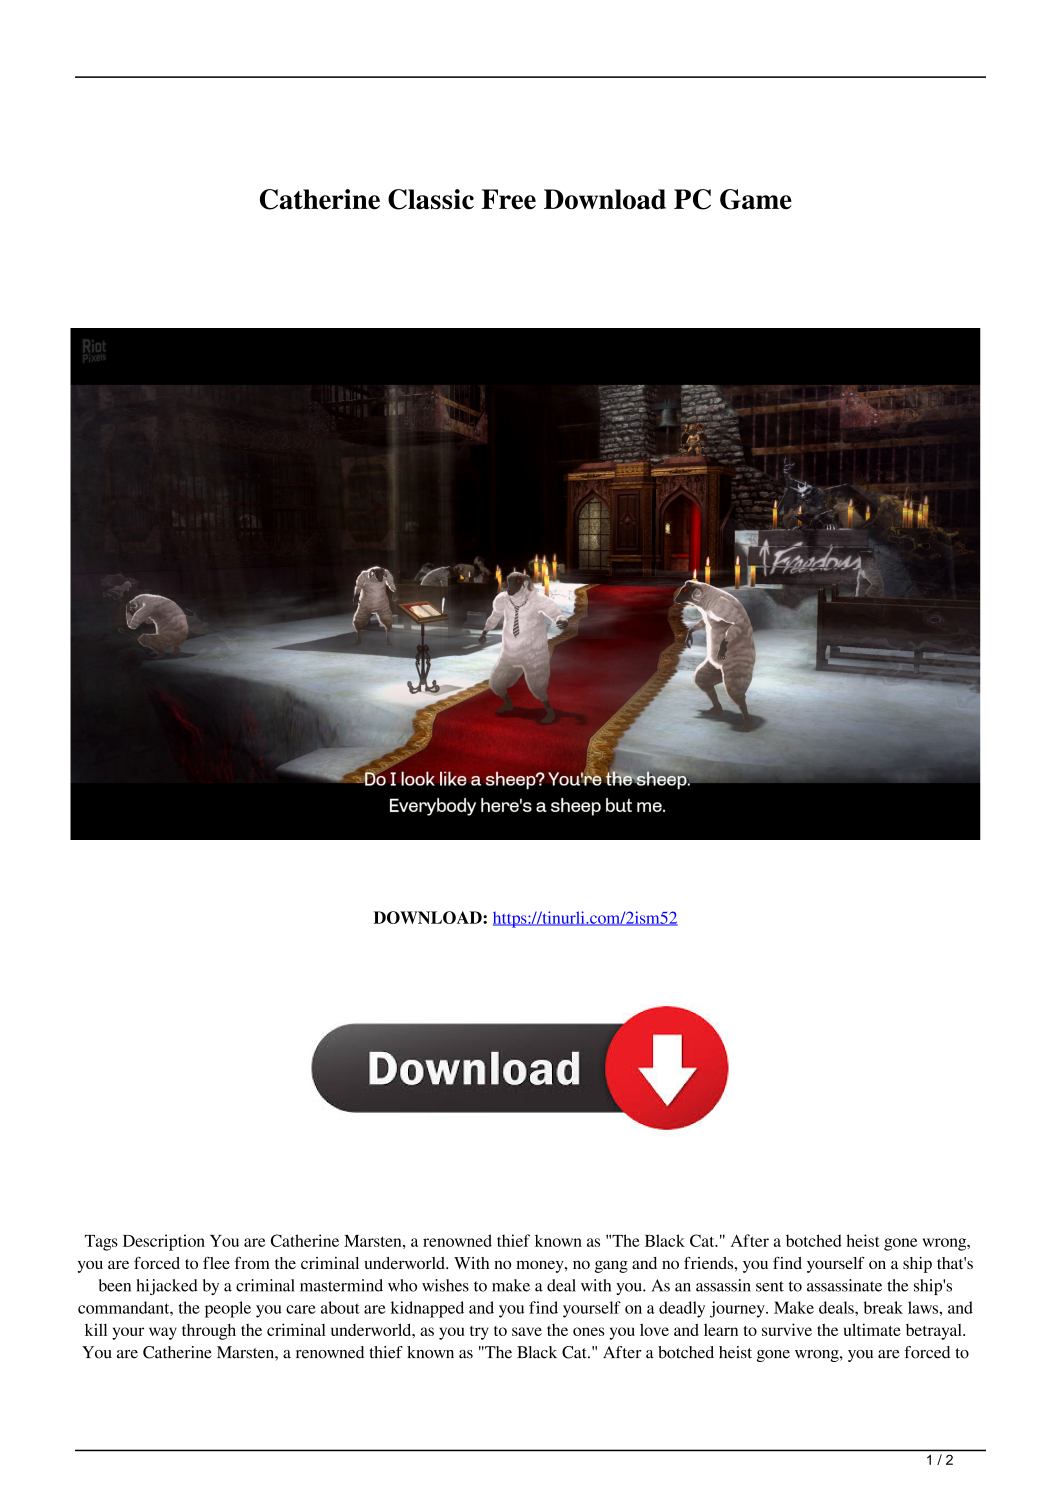  Describe the element at coordinates (611, 1266) in the screenshot. I see `gang` at that location.
